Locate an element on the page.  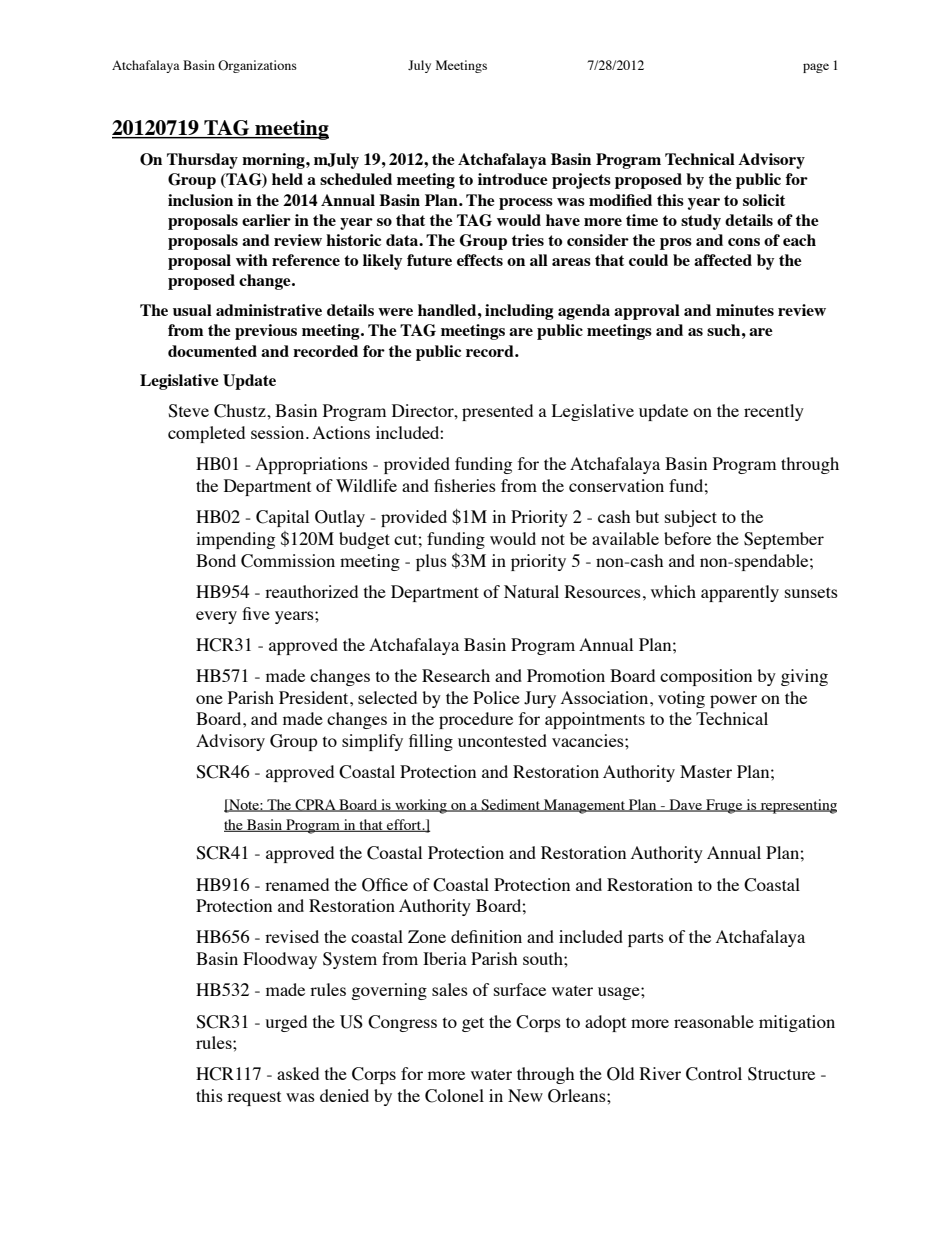
presented is located at coordinates (497, 412).
